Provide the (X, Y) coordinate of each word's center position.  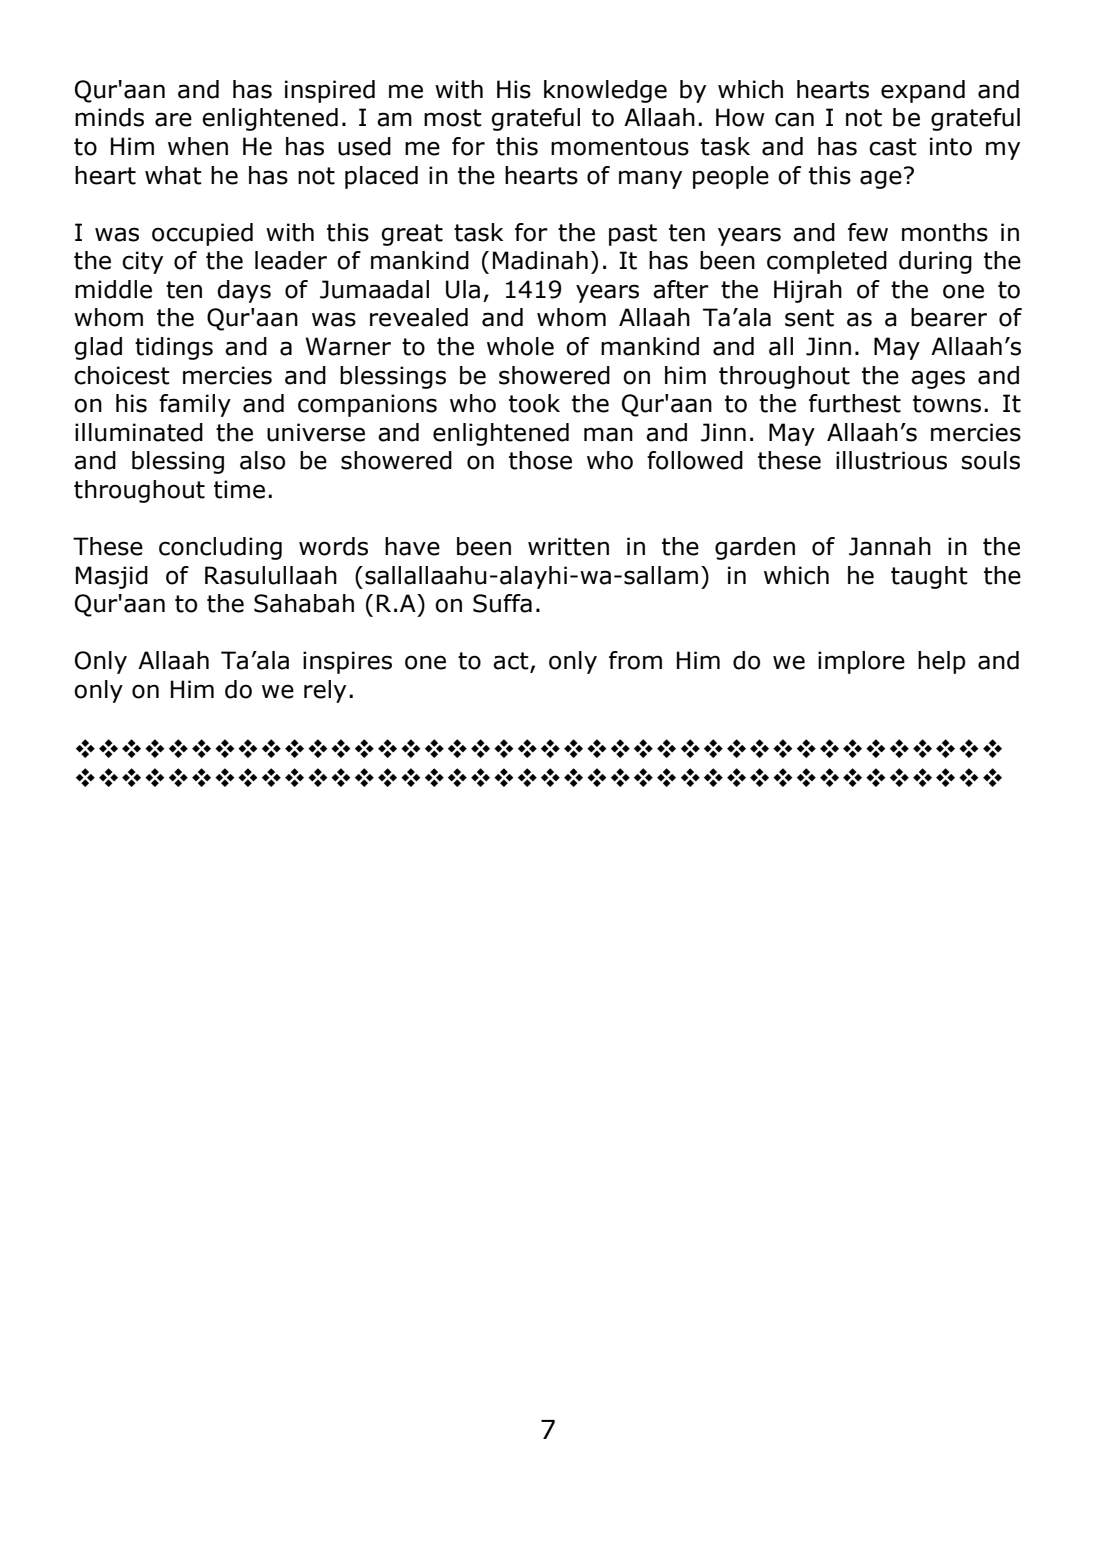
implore (861, 662)
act (512, 662)
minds (109, 117)
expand (923, 91)
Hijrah (808, 291)
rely (325, 691)
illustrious (891, 460)
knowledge (605, 91)
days (244, 291)
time (239, 489)
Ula (463, 289)
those (540, 460)
